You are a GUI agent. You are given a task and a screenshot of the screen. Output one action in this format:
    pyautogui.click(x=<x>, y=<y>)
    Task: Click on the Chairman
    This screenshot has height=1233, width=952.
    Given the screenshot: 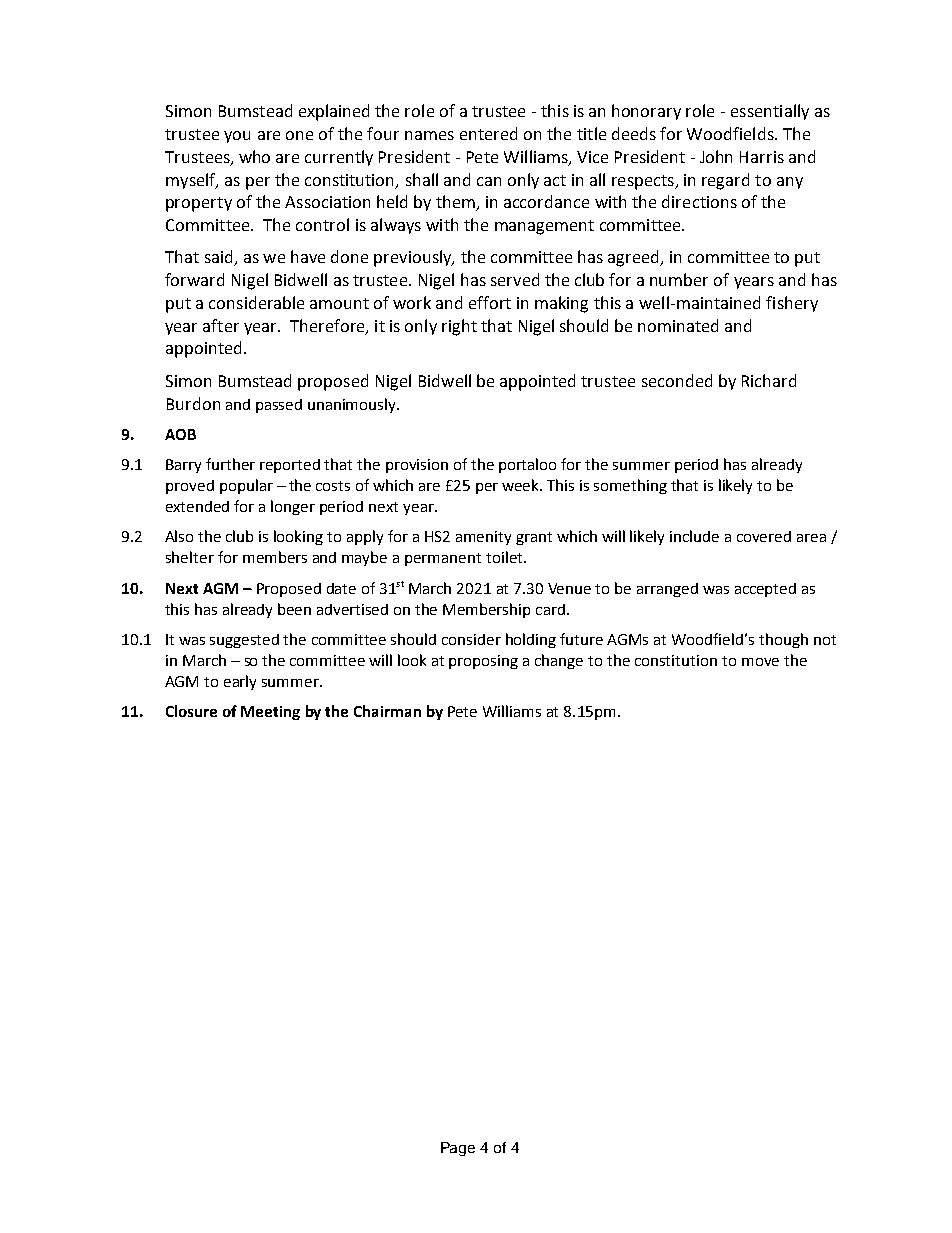 What is the action you would take?
    pyautogui.click(x=387, y=711)
